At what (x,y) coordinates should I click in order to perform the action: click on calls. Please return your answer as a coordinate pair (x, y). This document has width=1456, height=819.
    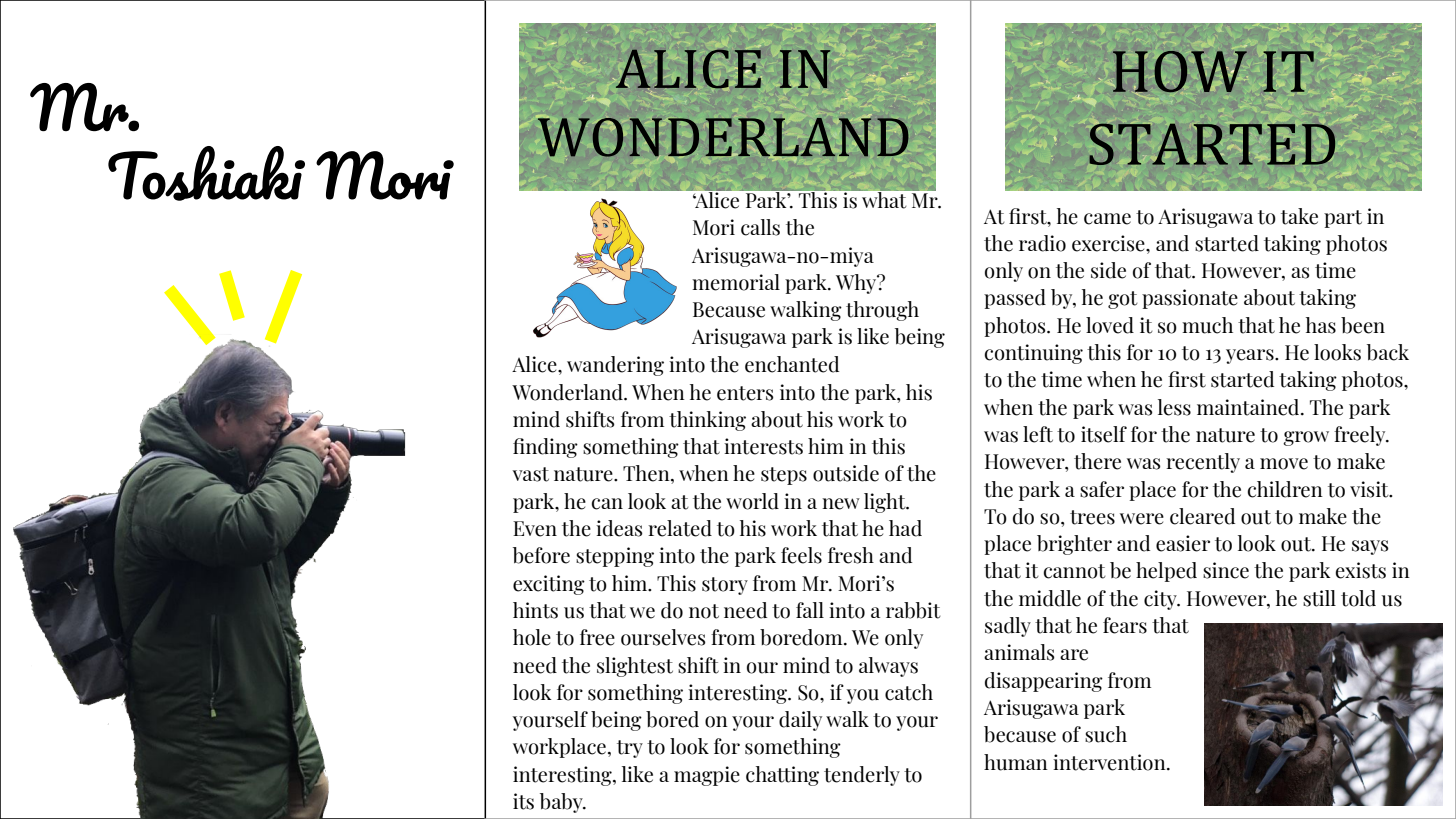
    Looking at the image, I should click on (760, 227).
